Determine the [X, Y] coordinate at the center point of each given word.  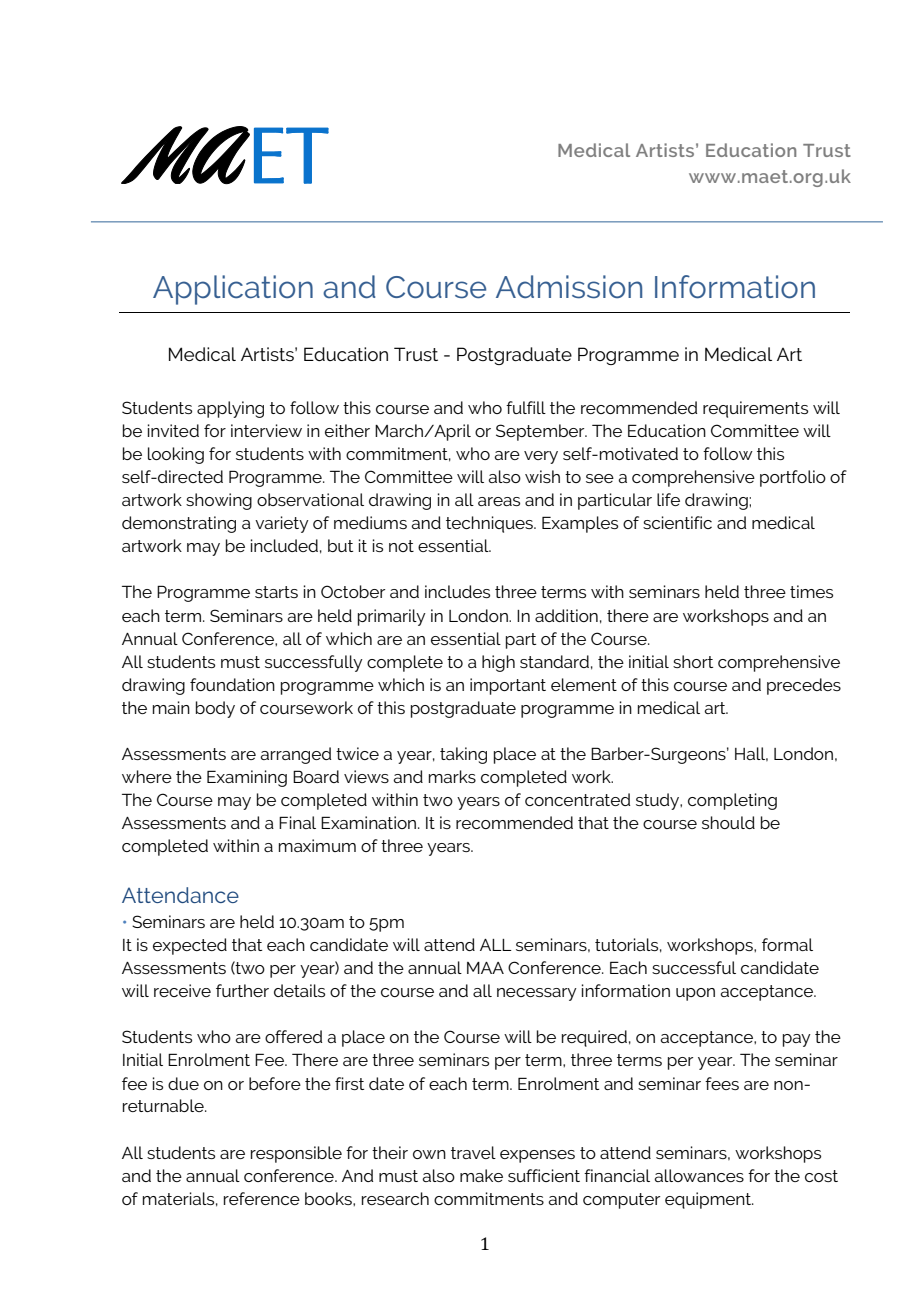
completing [732, 801]
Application [233, 290]
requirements [755, 409]
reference [262, 1198]
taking [463, 755]
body [215, 709]
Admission [569, 287]
